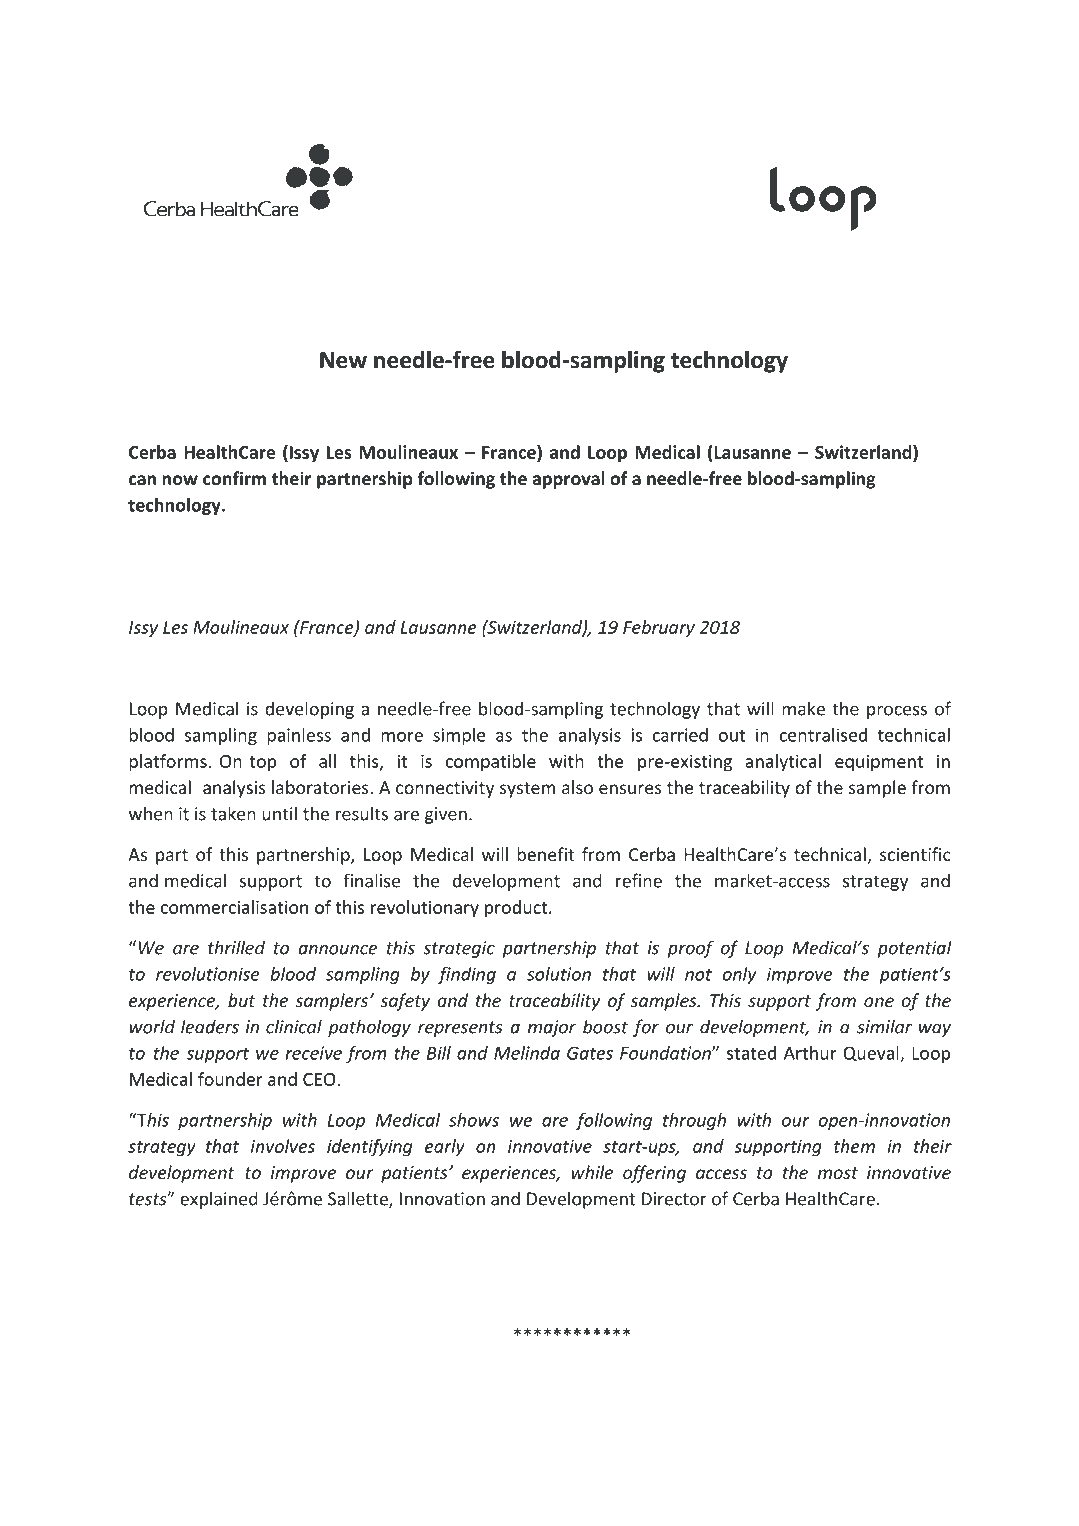 Image resolution: width=1079 pixels, height=1526 pixels. Describe the element at coordinates (803, 708) in the page. I see `make` at that location.
